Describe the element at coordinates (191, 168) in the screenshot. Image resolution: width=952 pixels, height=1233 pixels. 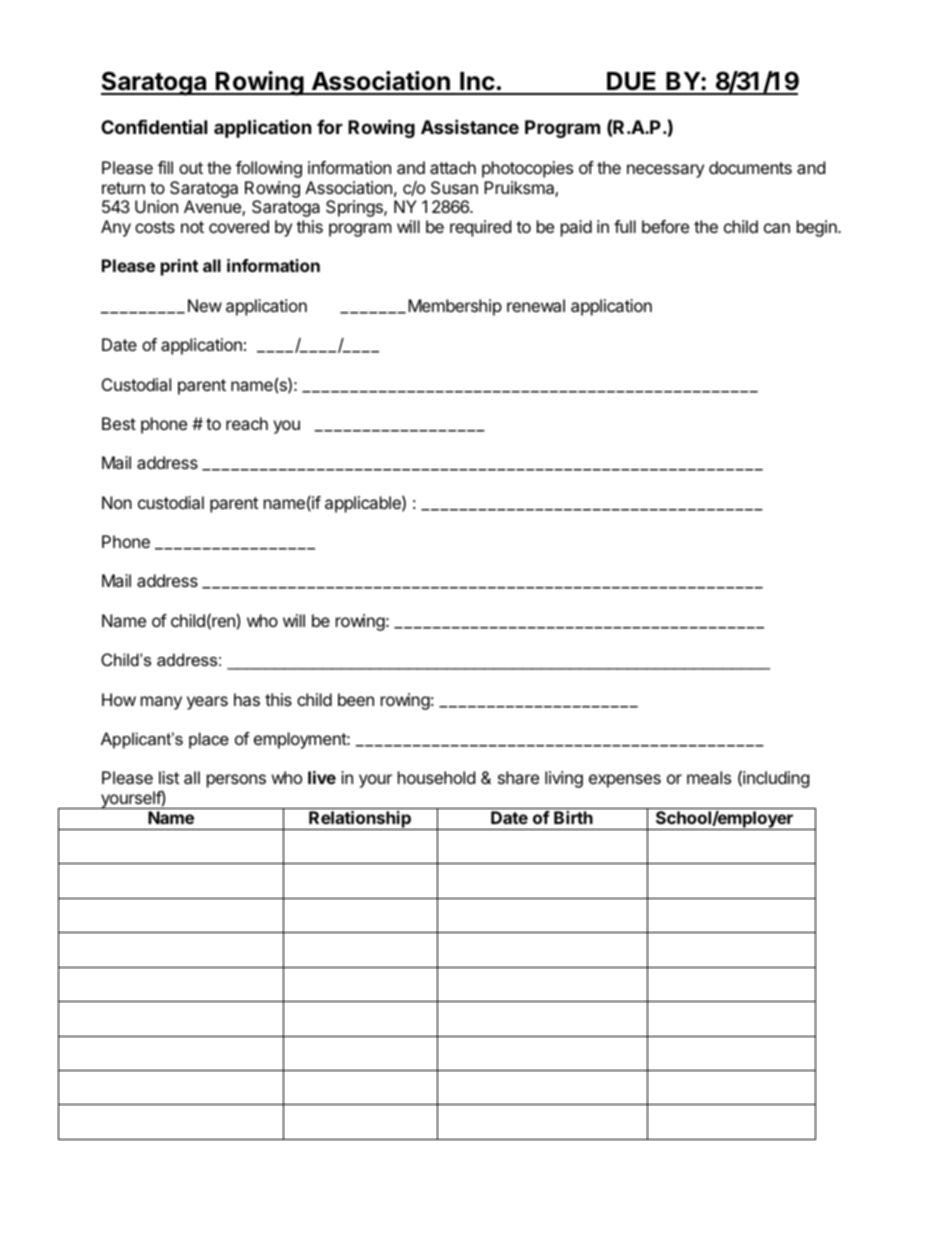
I see `out` at that location.
